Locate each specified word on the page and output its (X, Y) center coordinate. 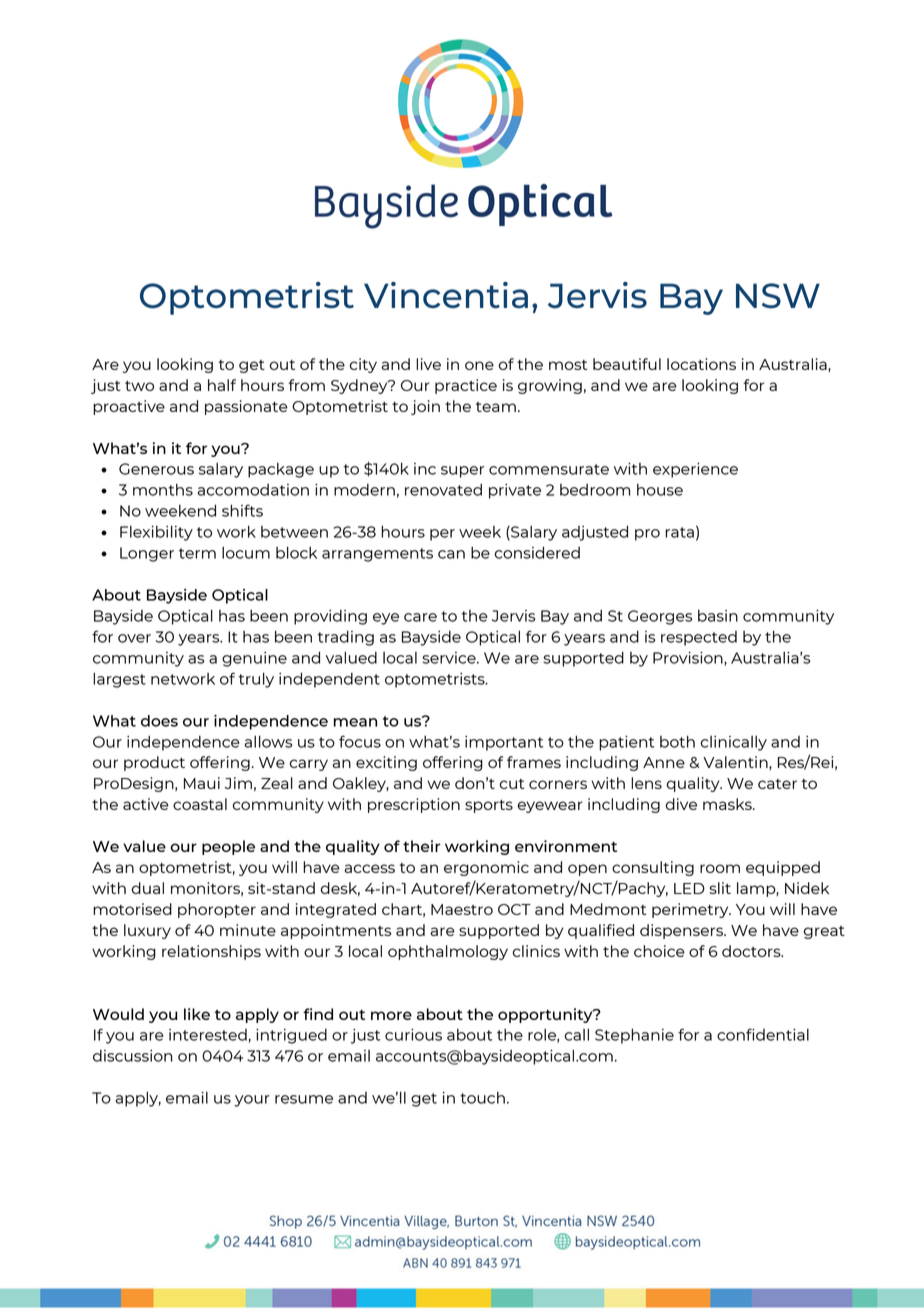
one (479, 365)
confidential (763, 1034)
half (222, 385)
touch (482, 1098)
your (252, 1101)
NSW (778, 296)
